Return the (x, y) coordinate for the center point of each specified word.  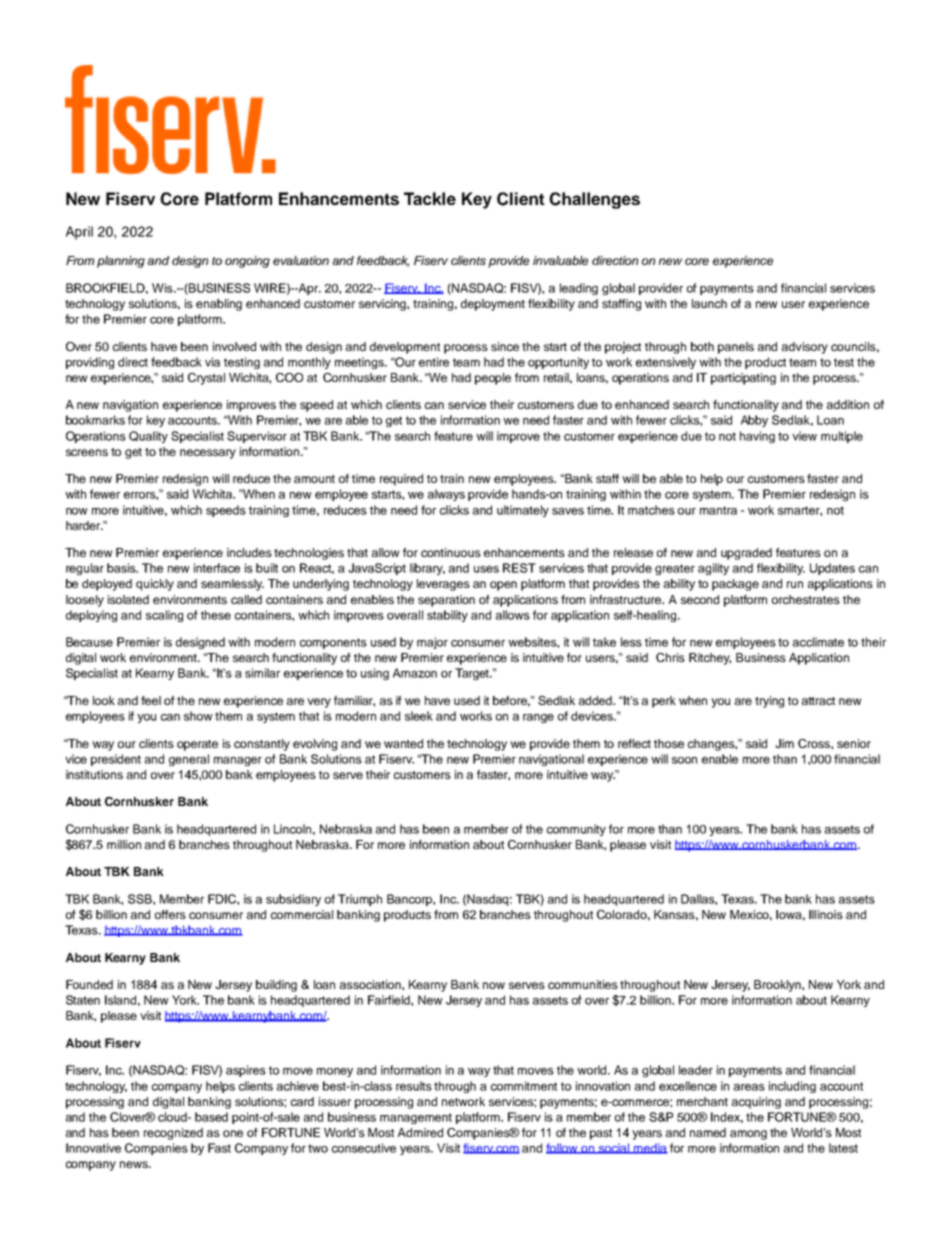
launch (709, 303)
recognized (173, 1134)
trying (769, 702)
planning (121, 262)
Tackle (430, 198)
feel (151, 700)
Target (473, 674)
